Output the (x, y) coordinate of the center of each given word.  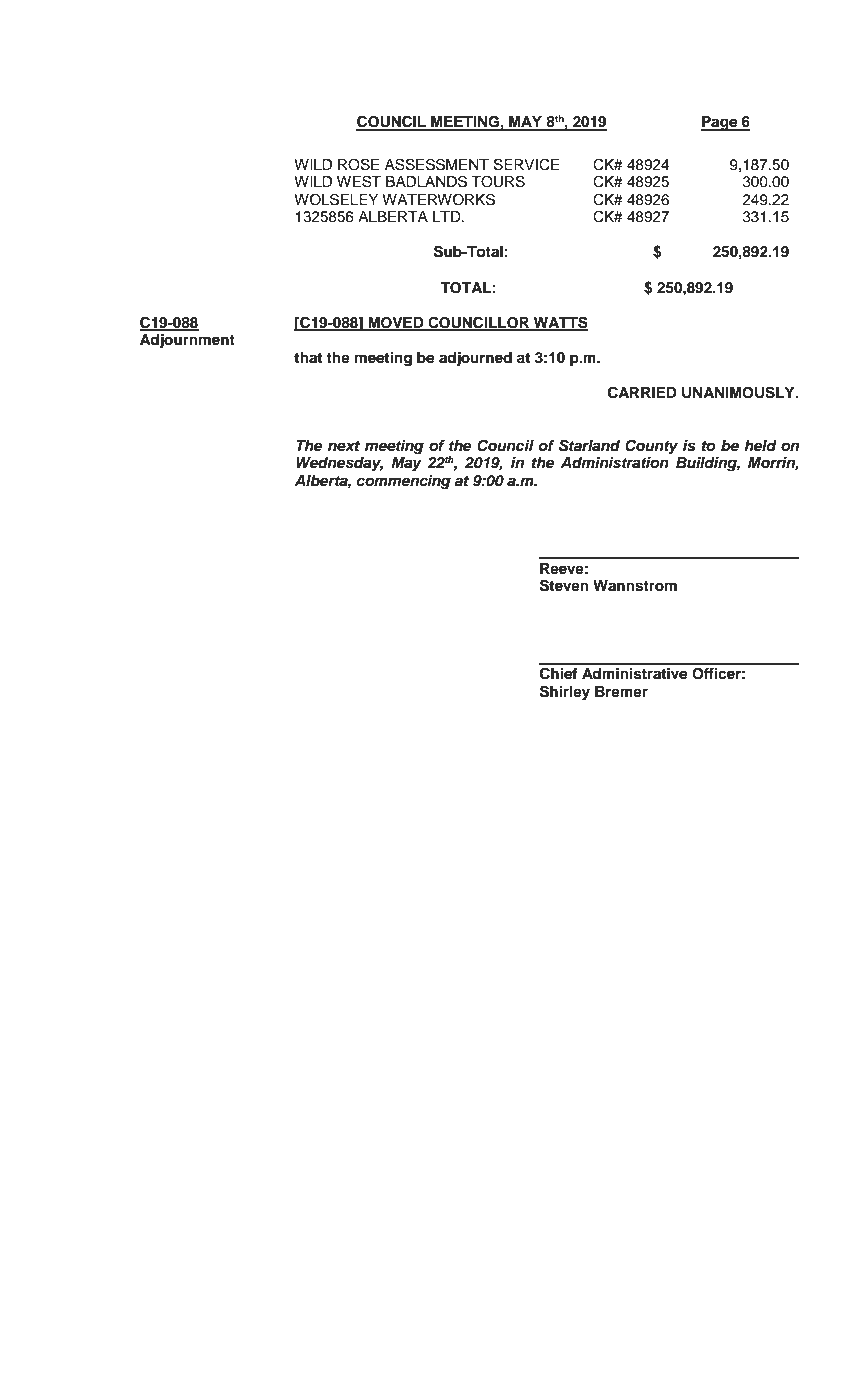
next (344, 446)
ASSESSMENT (437, 164)
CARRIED (642, 392)
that (308, 357)
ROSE (358, 164)
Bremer (621, 692)
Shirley (565, 693)
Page (720, 123)
